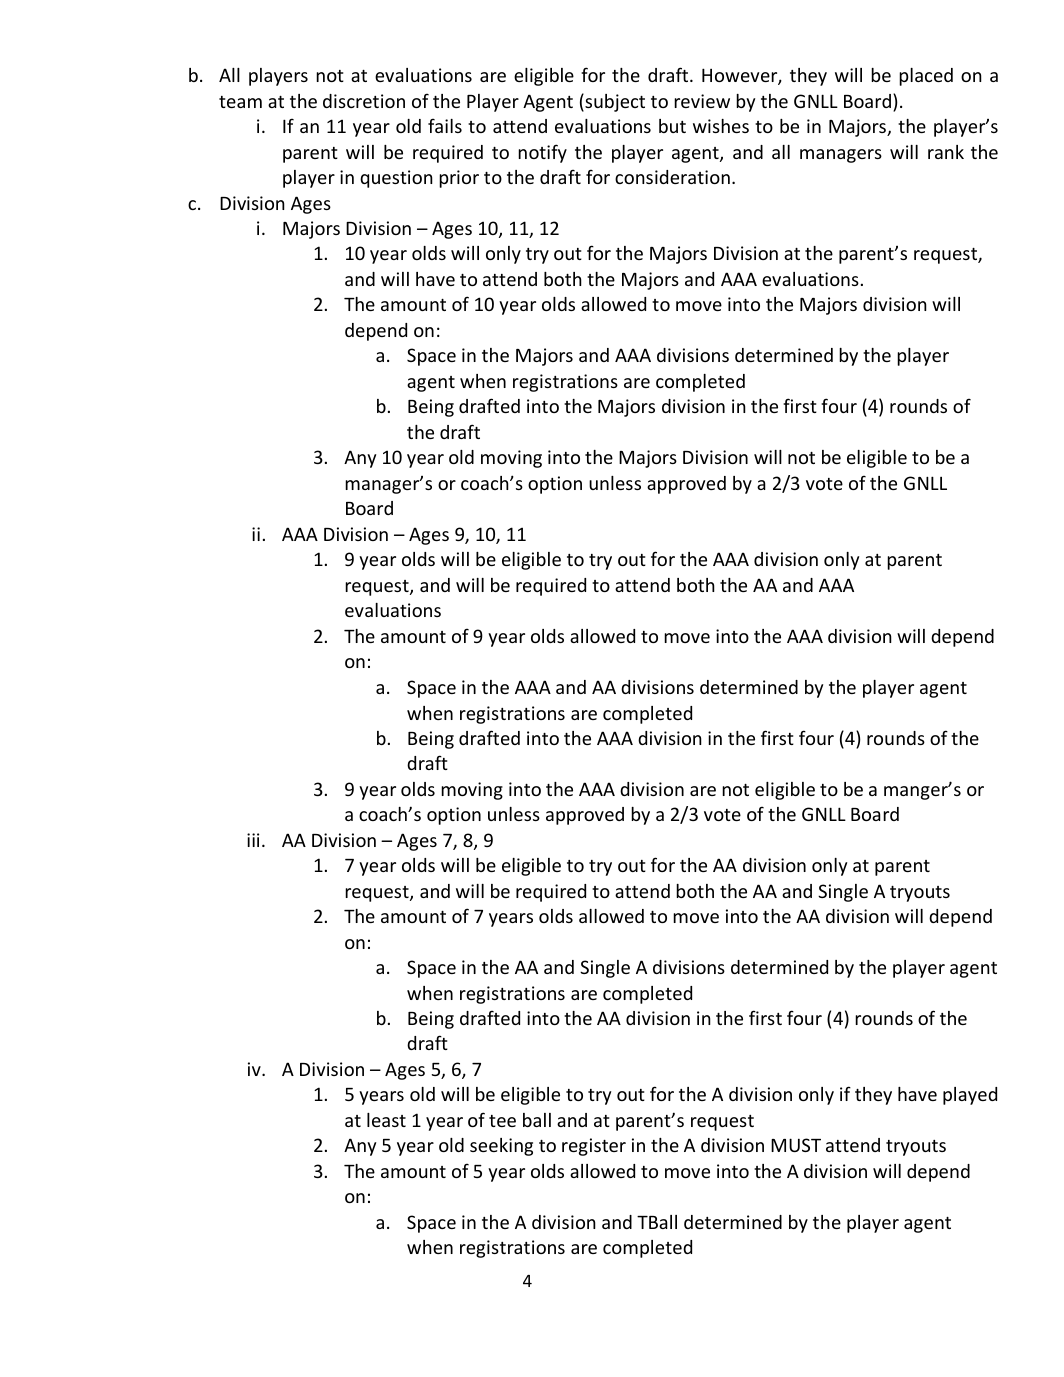 The height and width of the document is (1377, 1064). I want to click on but, so click(672, 126).
